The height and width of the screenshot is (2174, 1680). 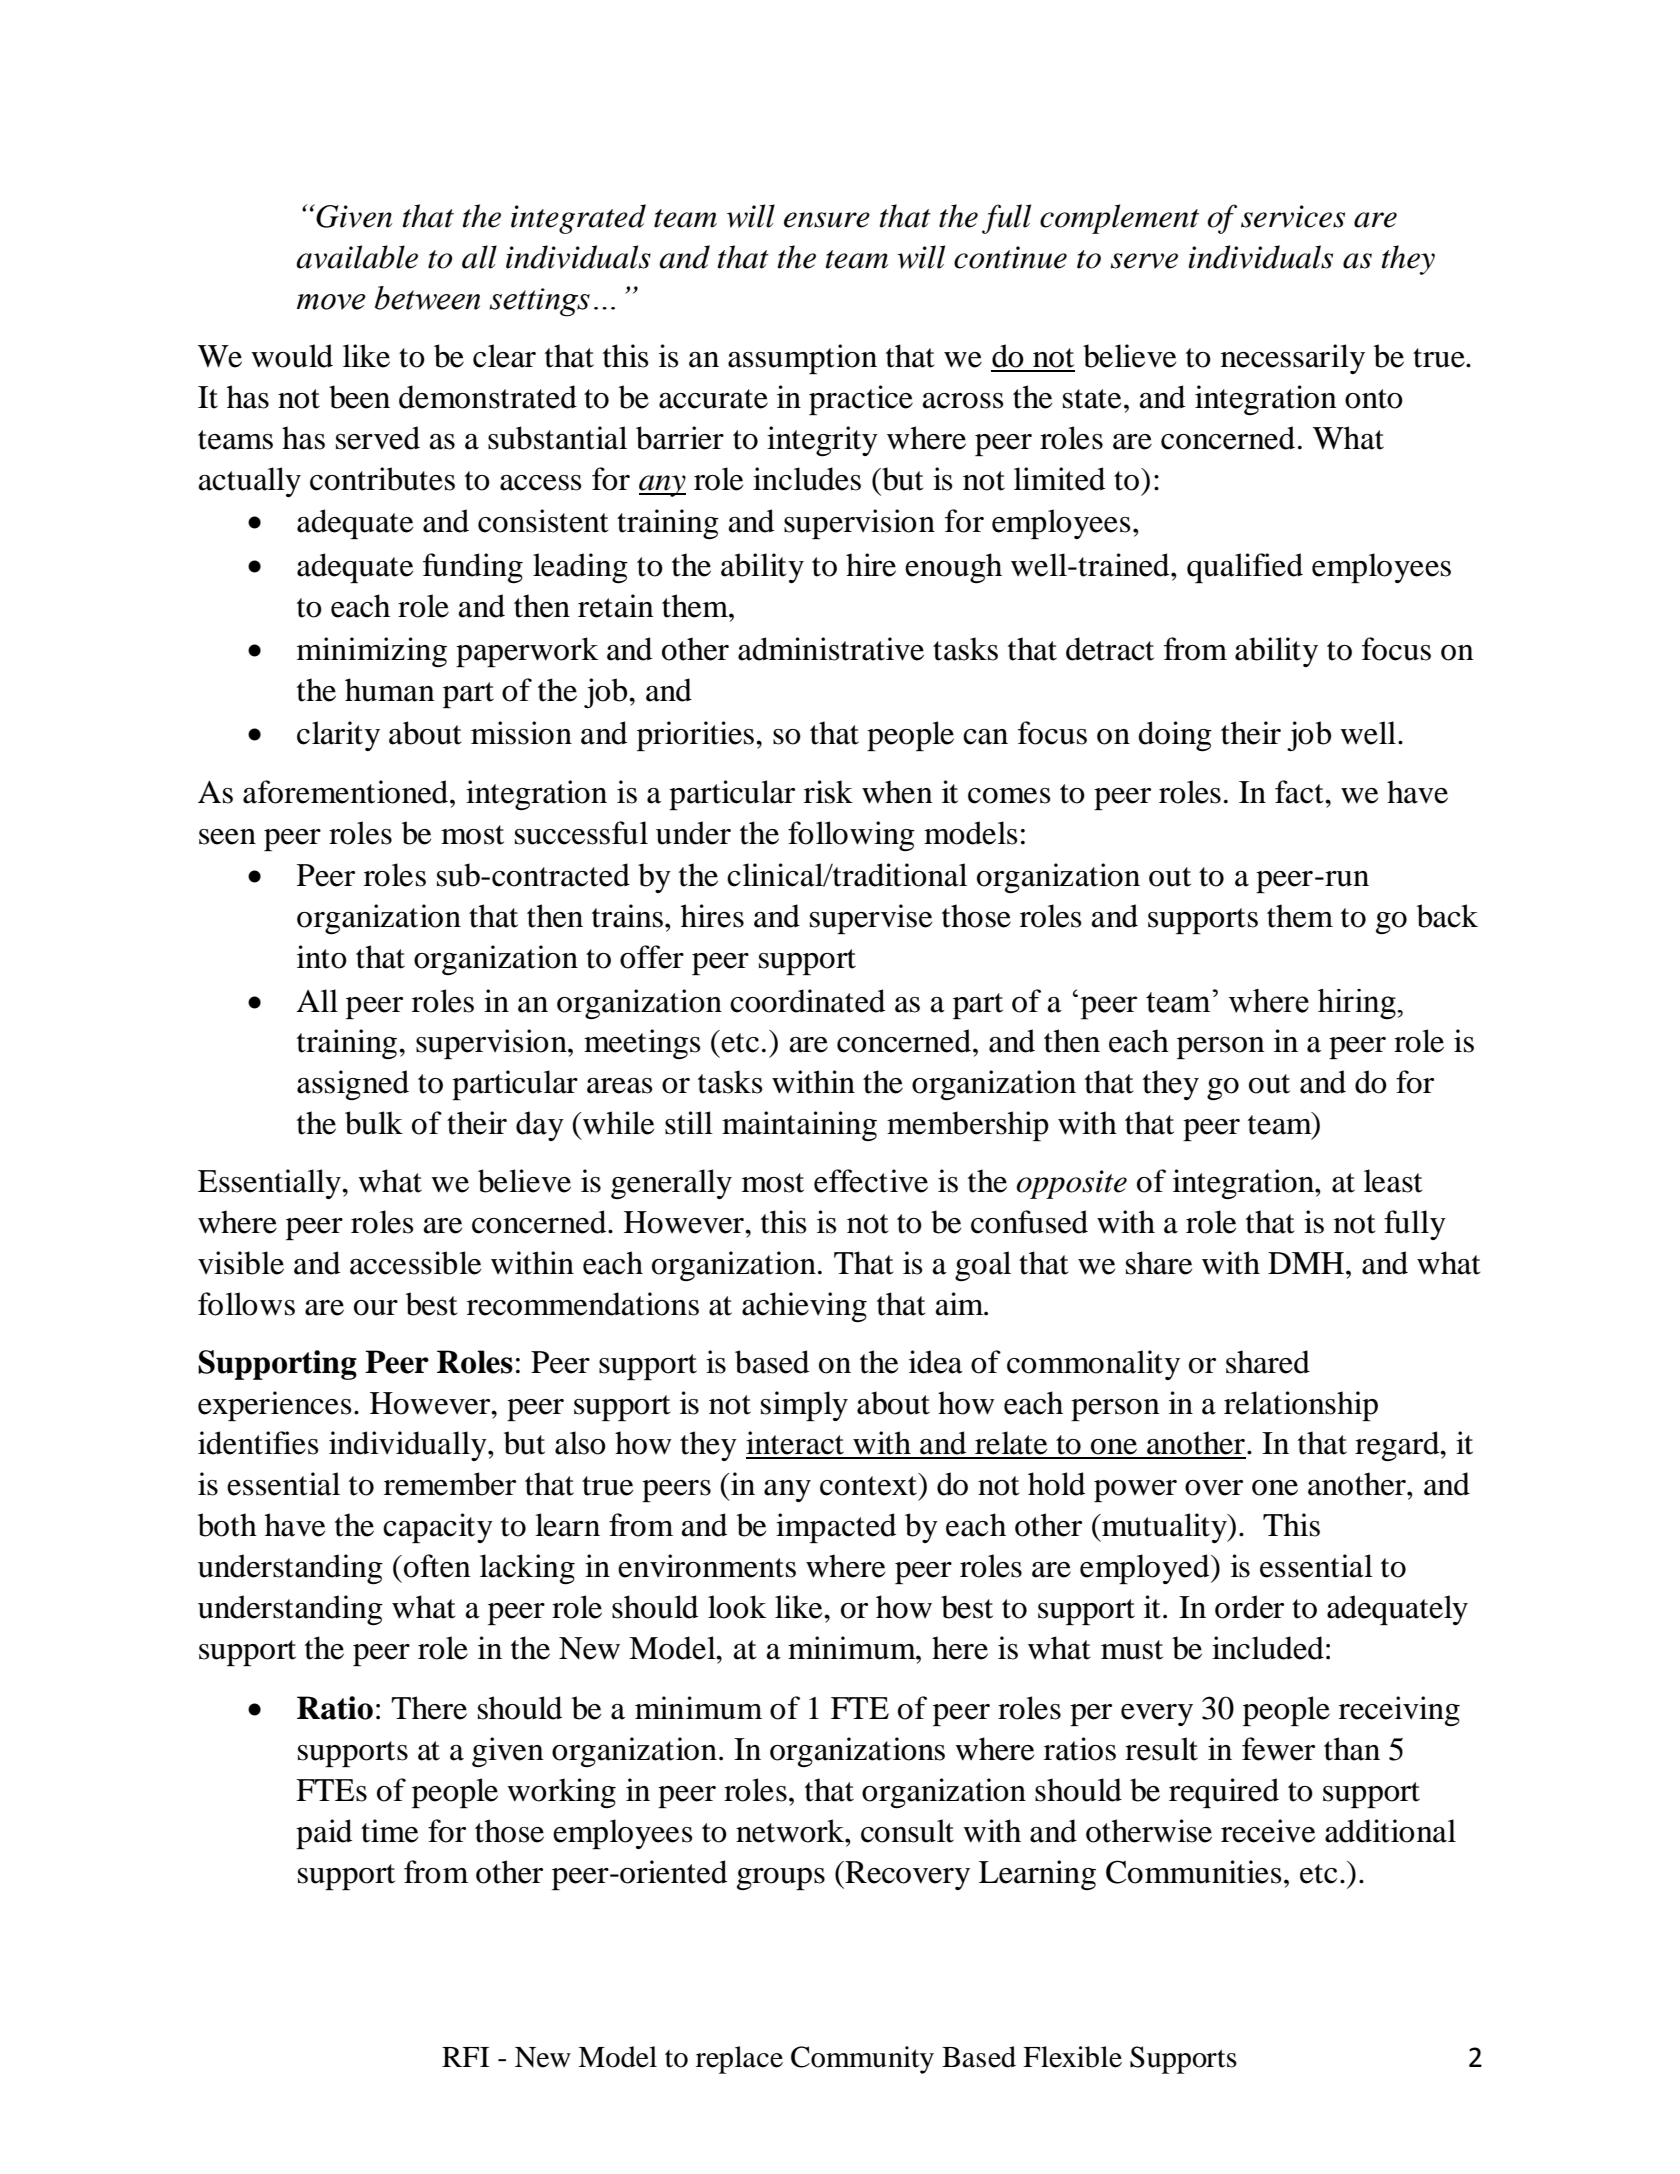 What do you see at coordinates (831, 649) in the screenshot?
I see `administrative` at bounding box center [831, 649].
